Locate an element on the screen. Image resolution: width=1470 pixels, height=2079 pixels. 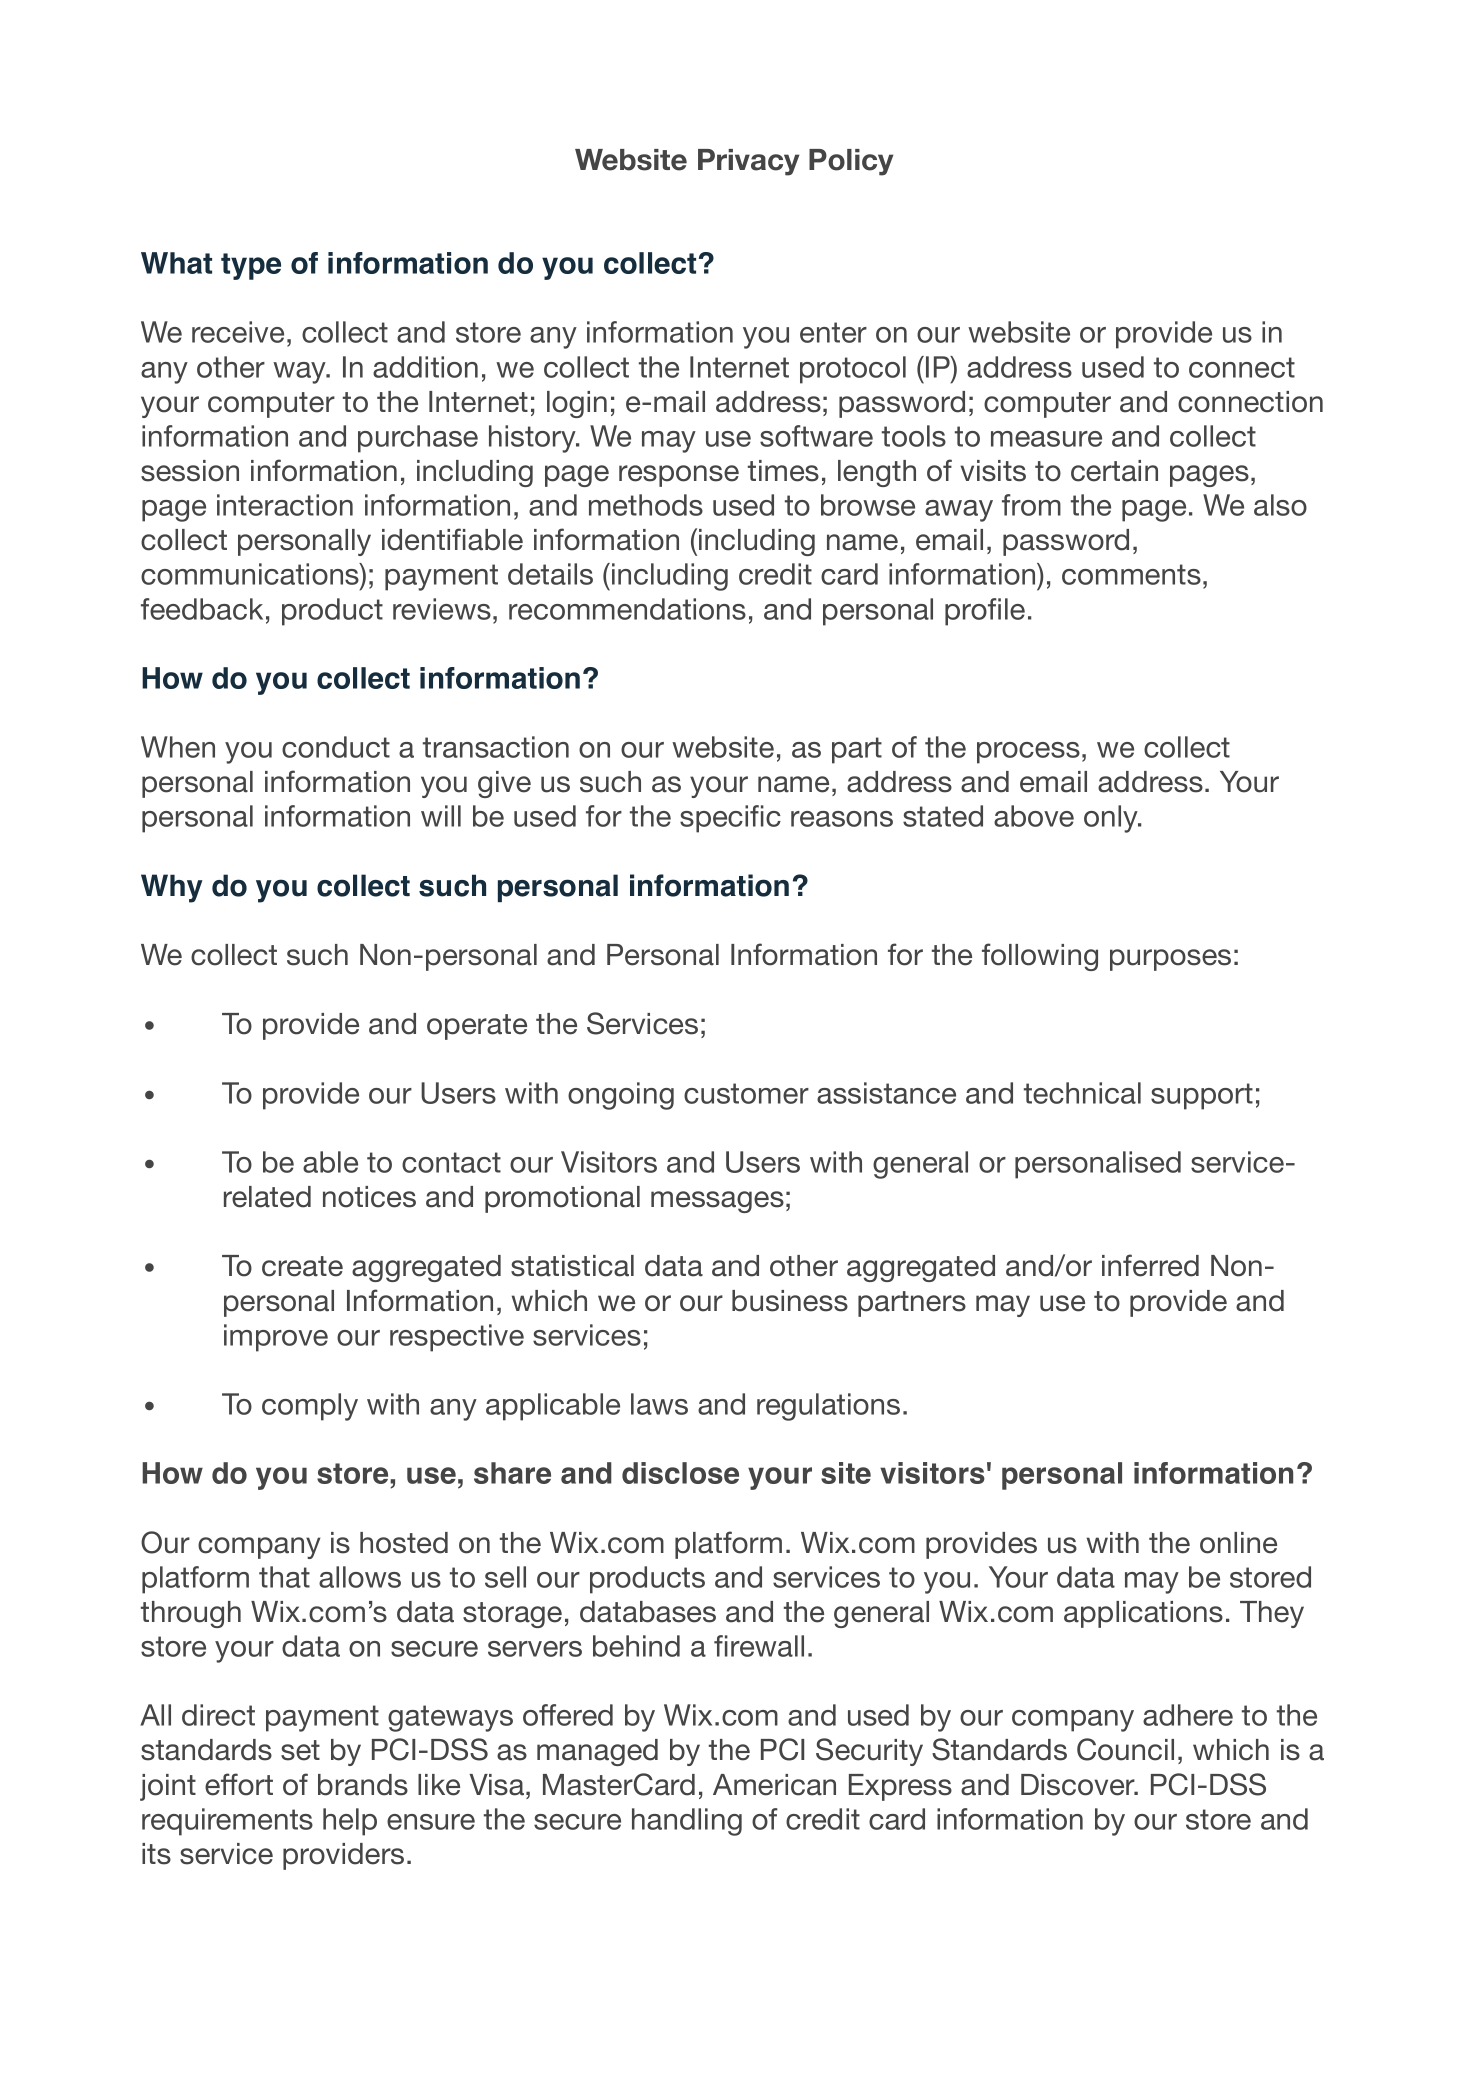
type is located at coordinates (251, 266).
